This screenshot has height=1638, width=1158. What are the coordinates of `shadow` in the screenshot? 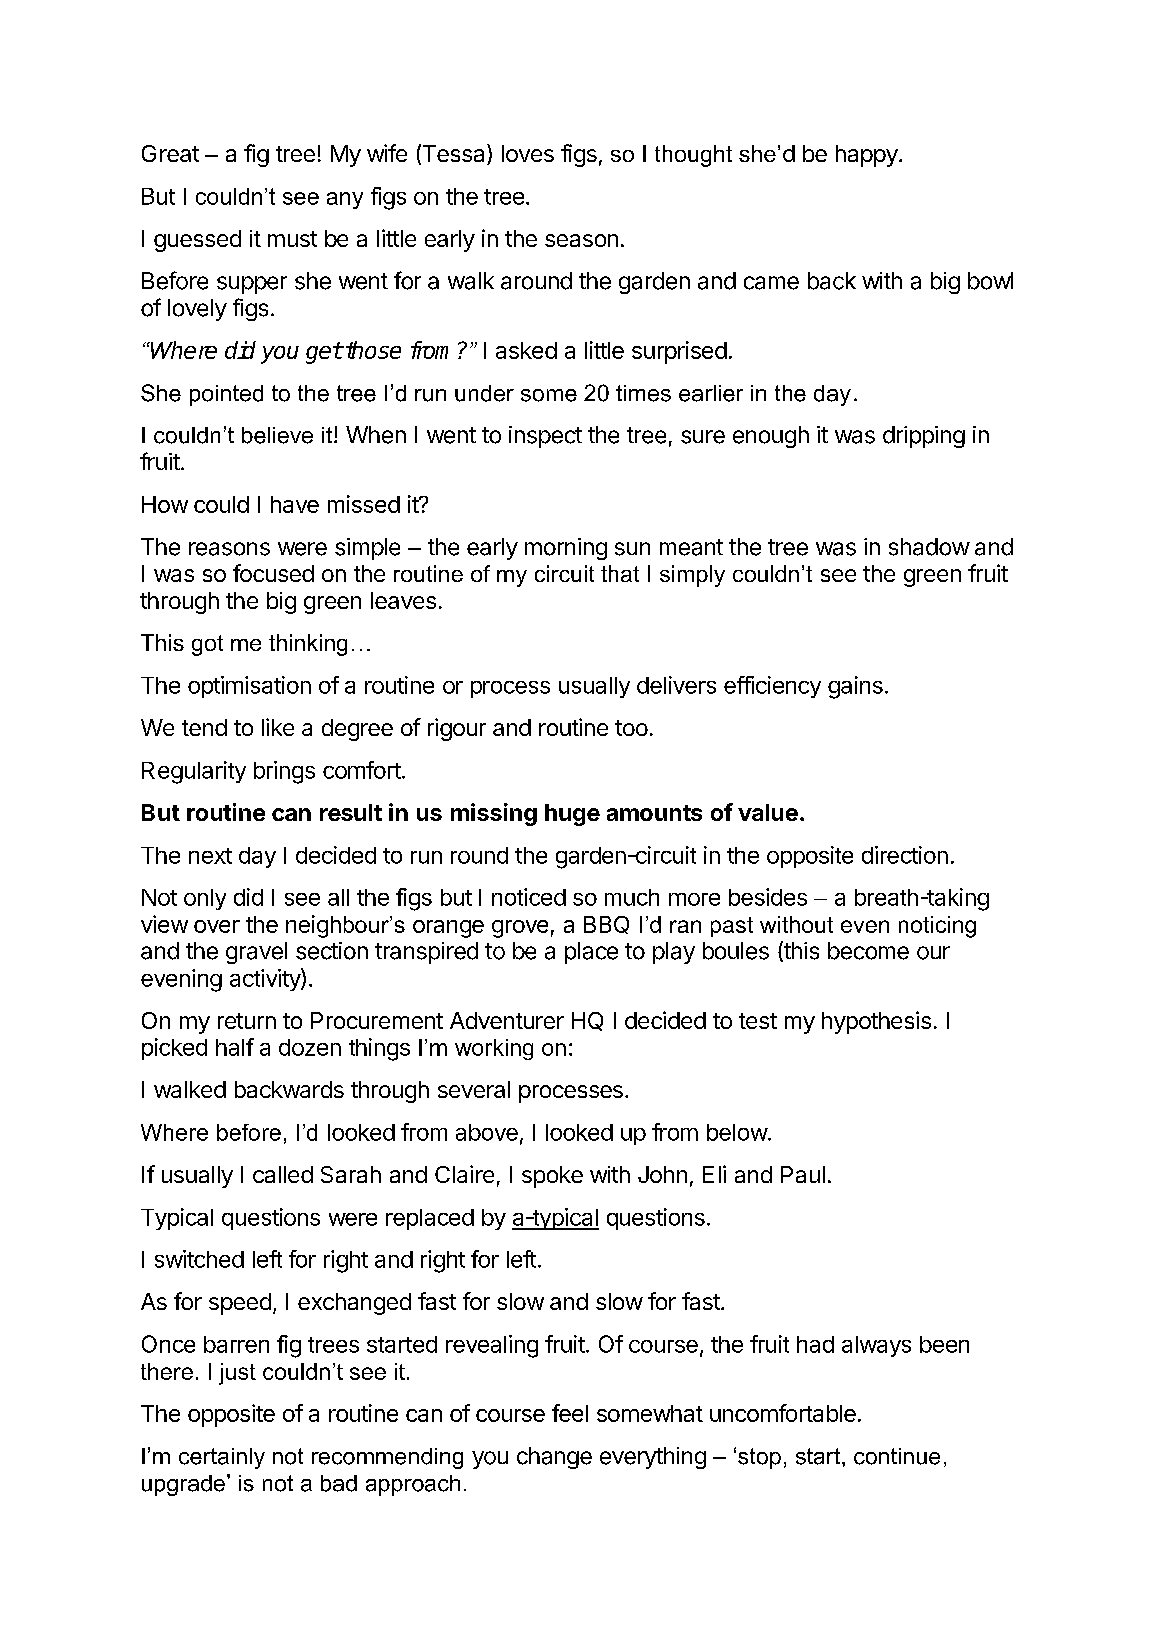 It's located at (929, 547).
